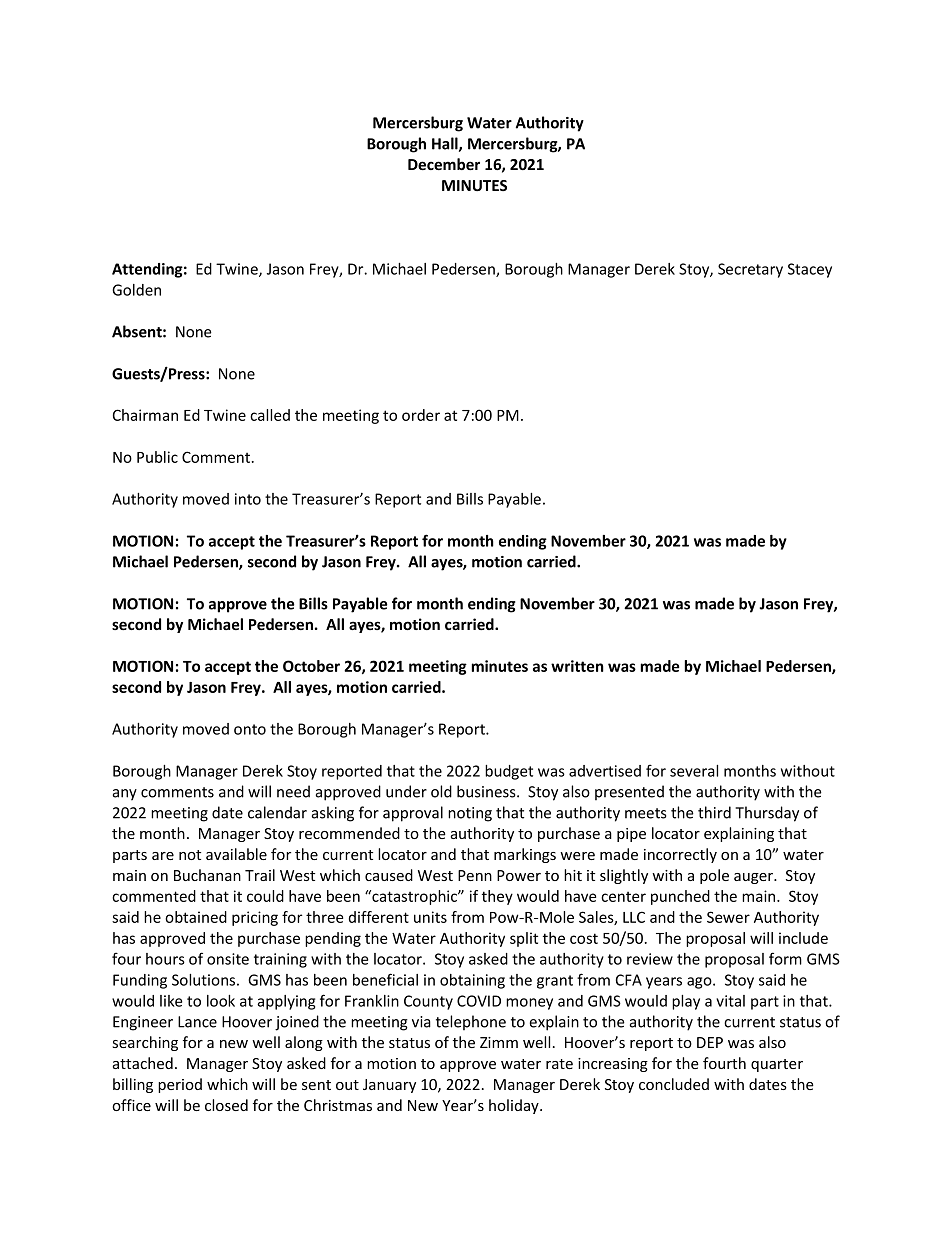  What do you see at coordinates (577, 666) in the screenshot?
I see `written` at bounding box center [577, 666].
